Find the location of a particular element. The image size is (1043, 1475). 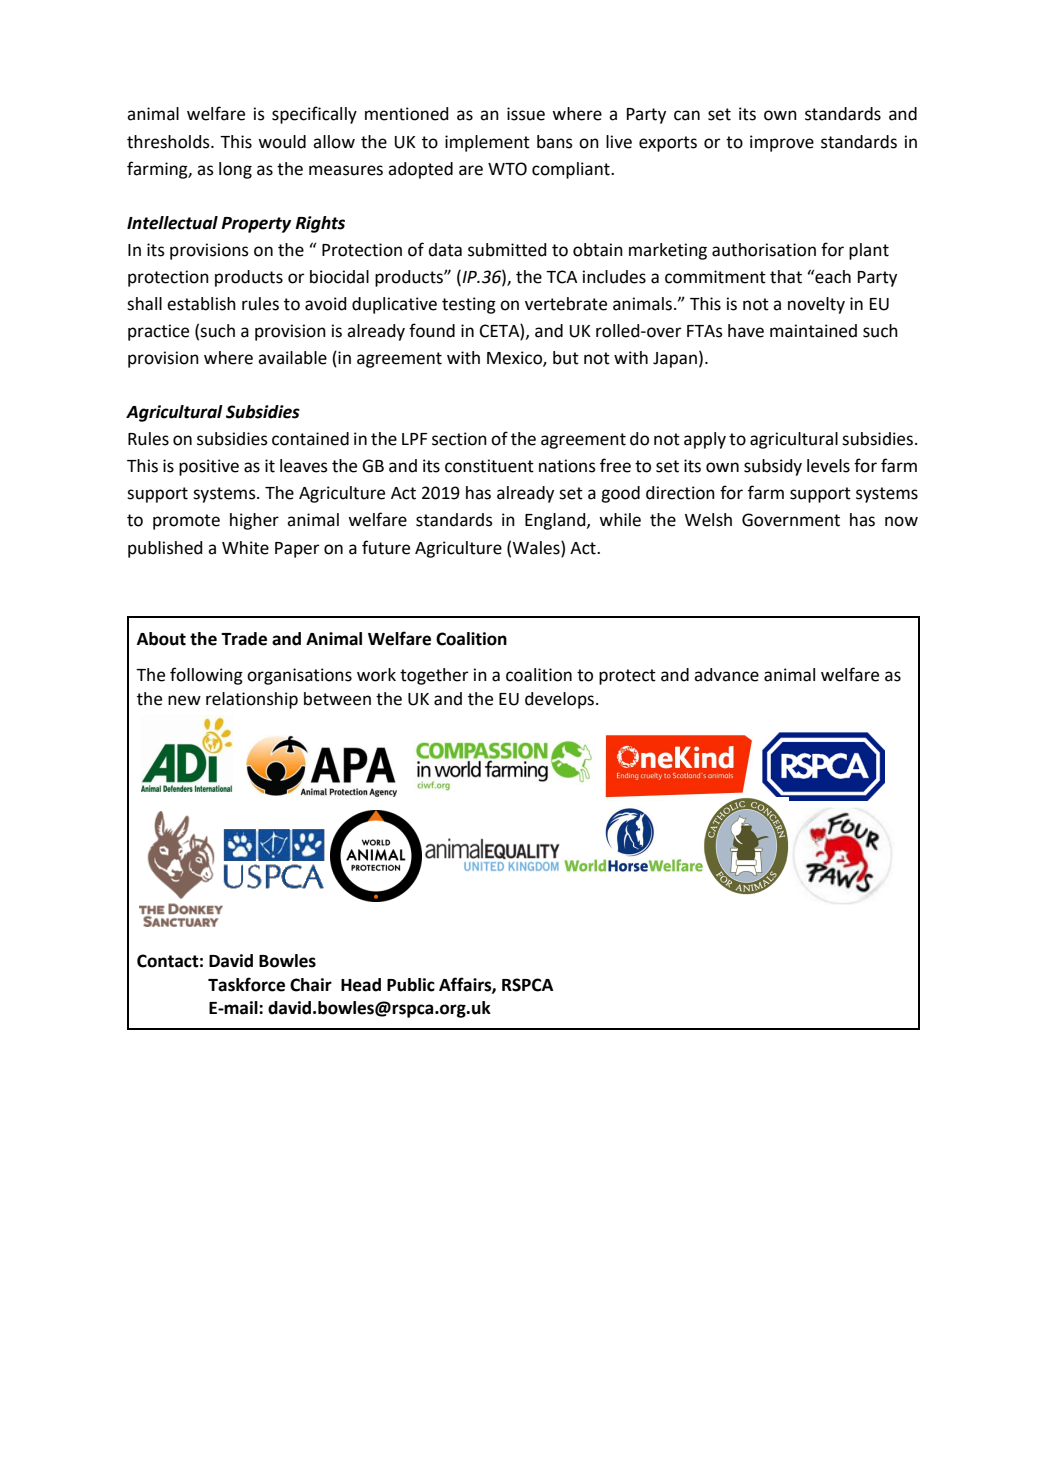

Taskforce is located at coordinates (246, 984).
